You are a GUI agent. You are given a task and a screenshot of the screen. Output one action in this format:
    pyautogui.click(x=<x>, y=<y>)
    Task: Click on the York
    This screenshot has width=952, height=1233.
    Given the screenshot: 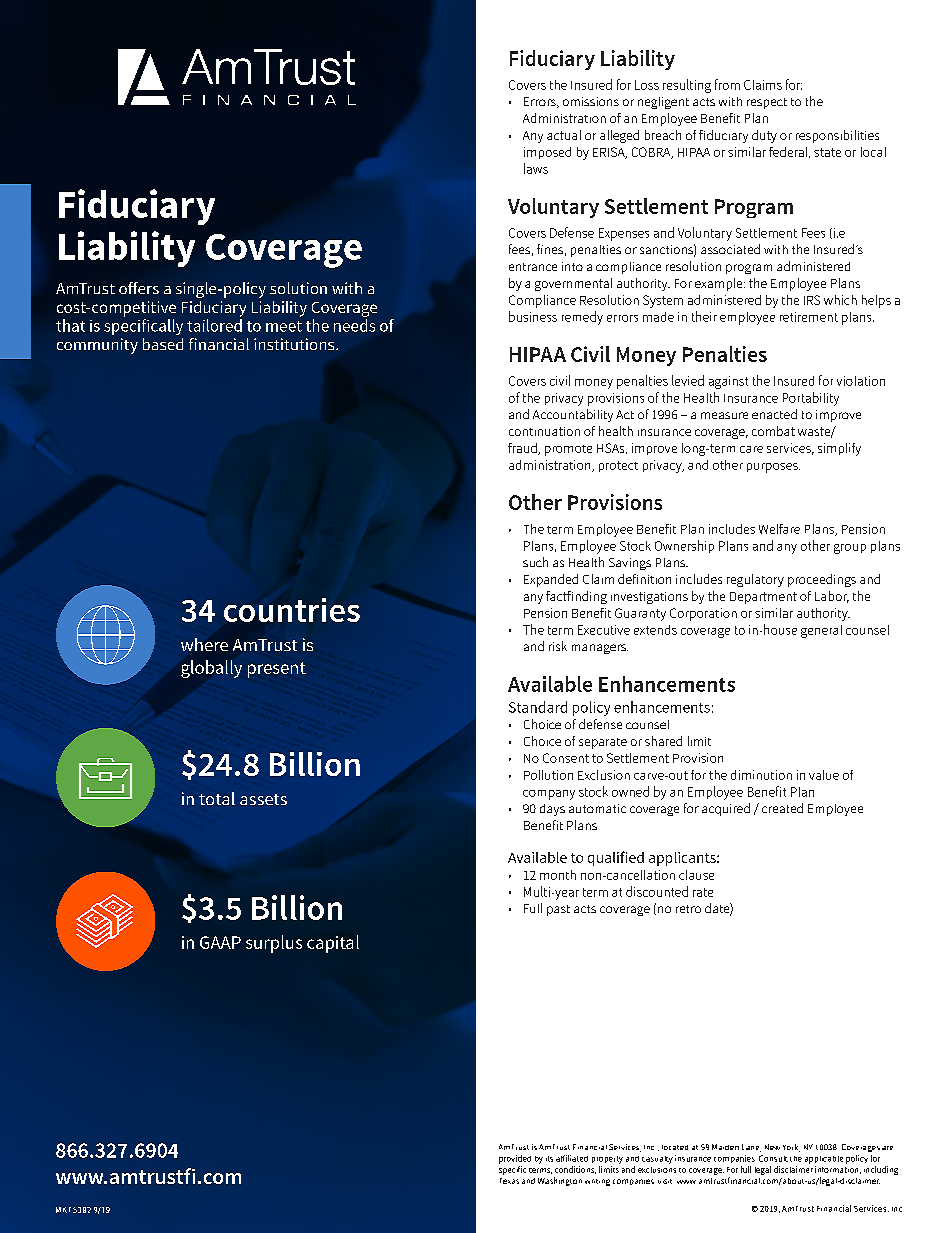 What is the action you would take?
    pyautogui.click(x=791, y=1148)
